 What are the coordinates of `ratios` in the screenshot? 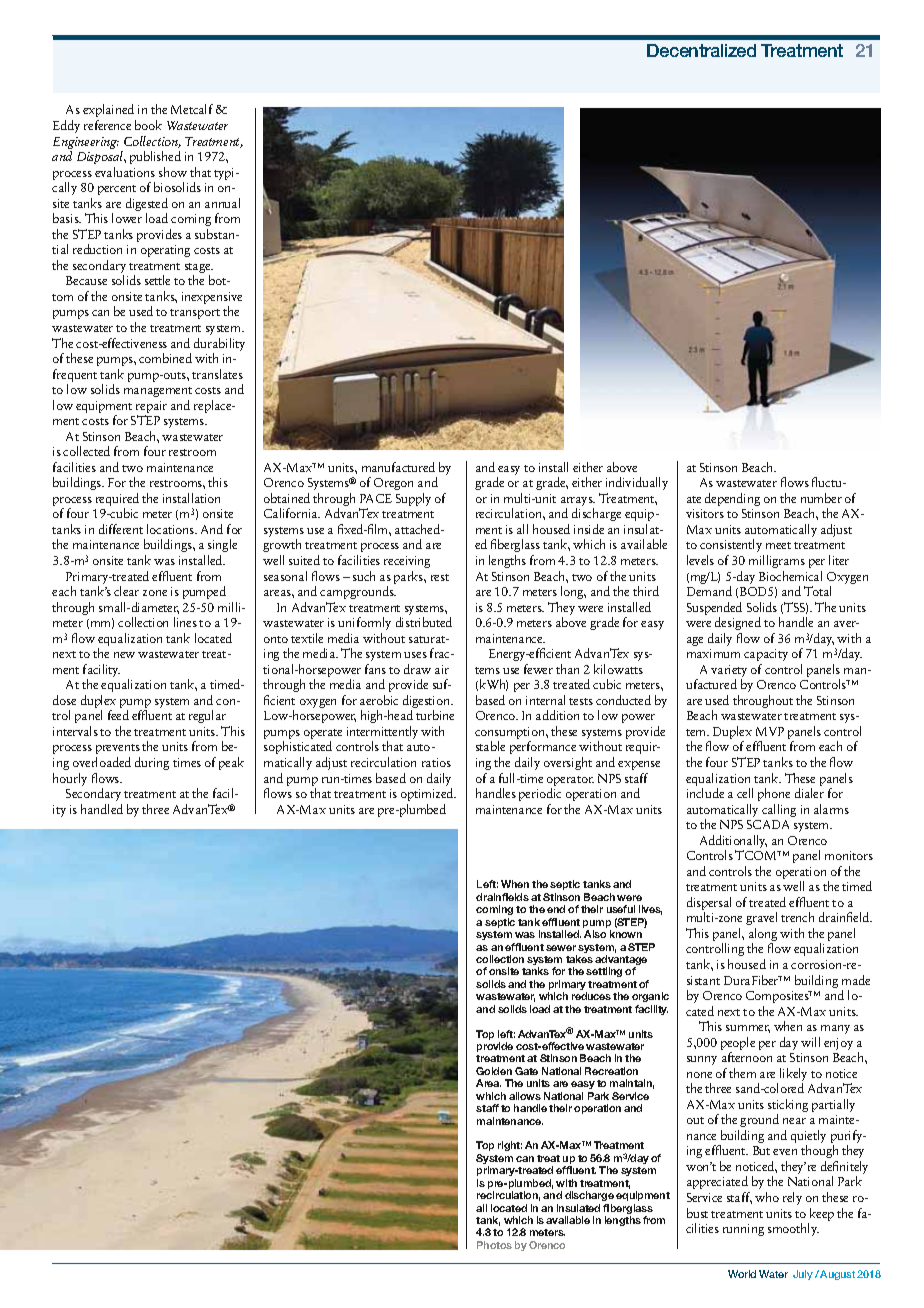 It's located at (436, 762).
